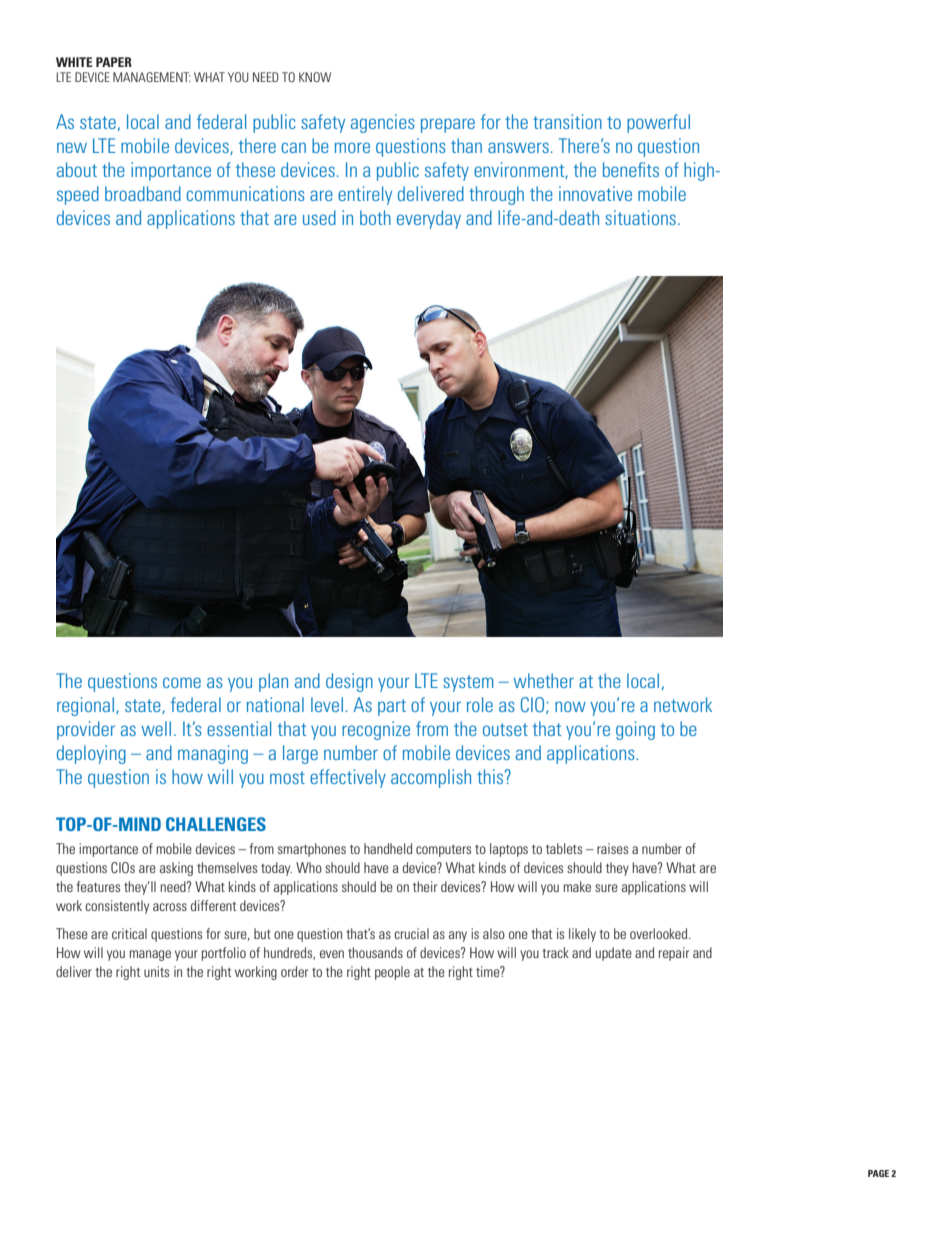  I want to click on PAPER, so click(114, 62).
